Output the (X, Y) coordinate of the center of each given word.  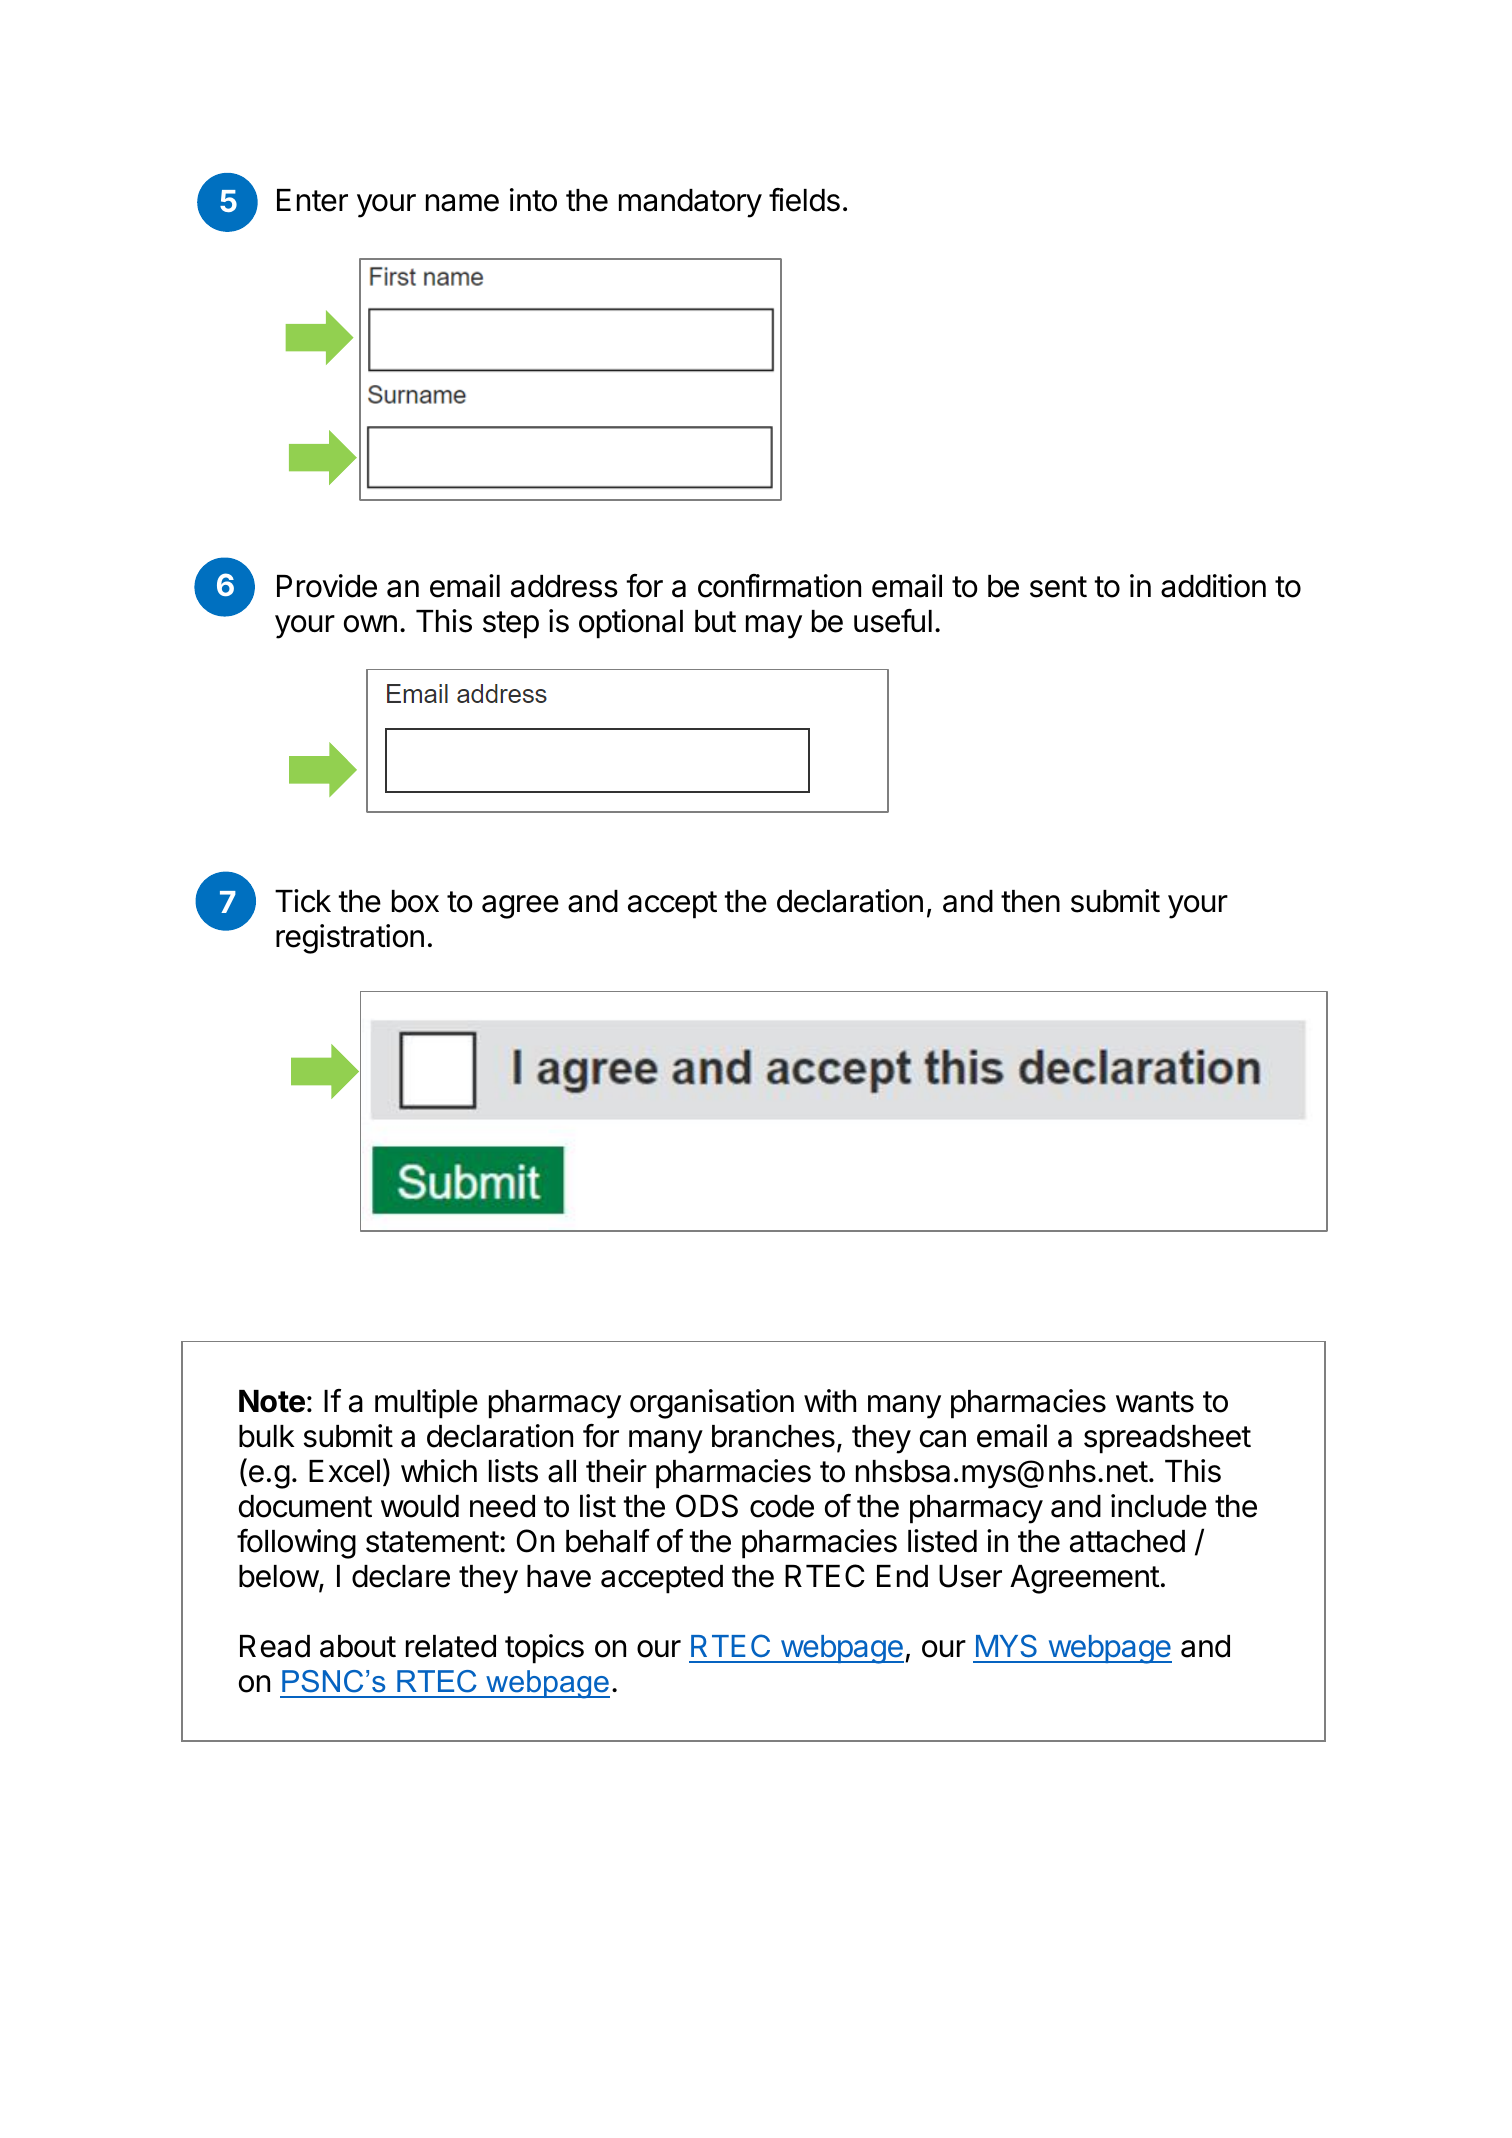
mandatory (690, 203)
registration (350, 939)
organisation (712, 1404)
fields (804, 200)
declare (401, 1576)
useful (893, 621)
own (370, 624)
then (1030, 901)
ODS (707, 1506)
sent (1058, 587)
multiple (426, 1404)
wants (1155, 1402)
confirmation (779, 586)
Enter (312, 200)
